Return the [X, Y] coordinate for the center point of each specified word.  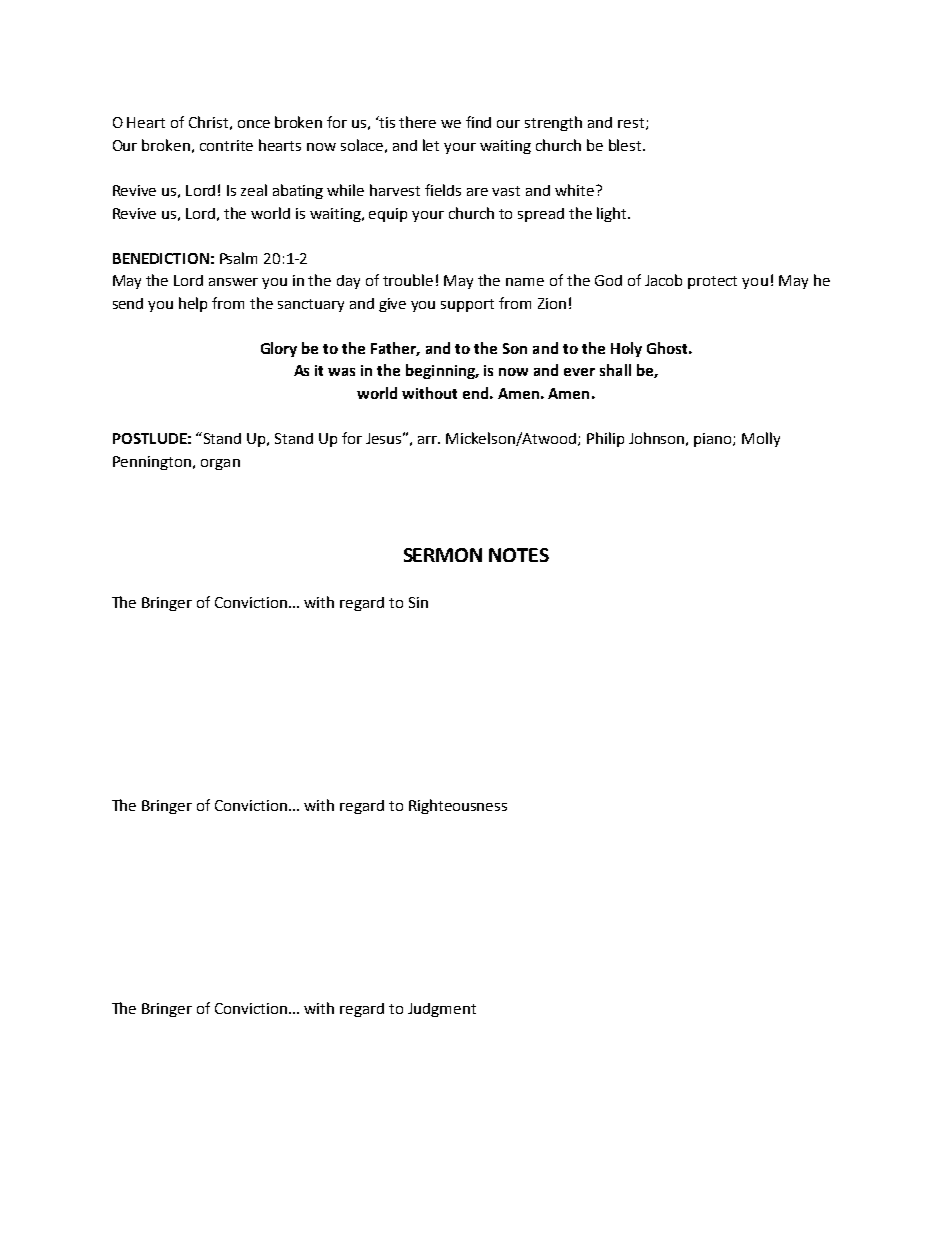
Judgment [442, 1010]
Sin [418, 602]
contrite [226, 145]
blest [626, 145]
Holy [626, 349]
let [431, 145]
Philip [605, 439]
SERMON [443, 555]
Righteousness [458, 806]
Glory [279, 349]
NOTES [519, 555]
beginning [442, 371]
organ [220, 464]
